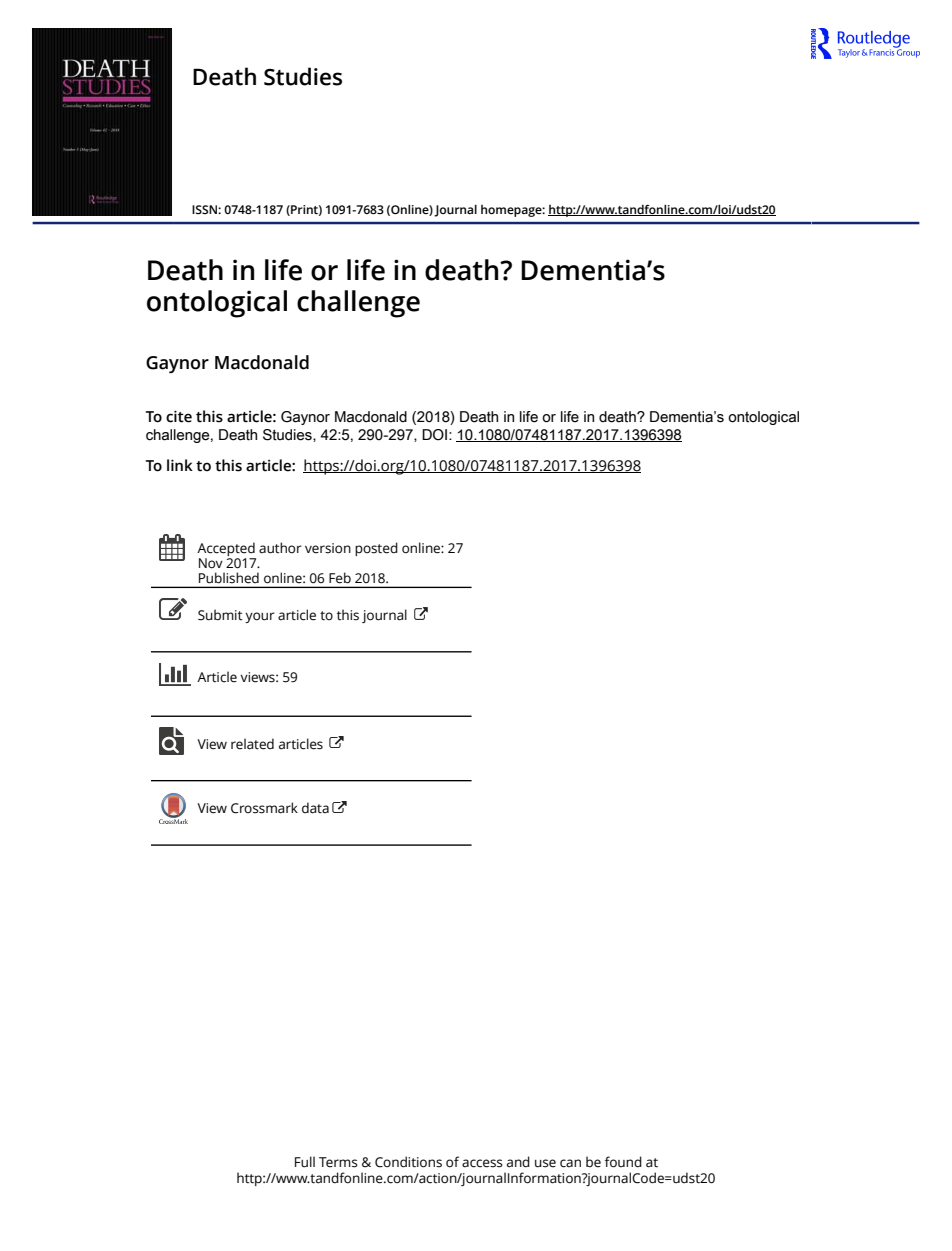 The height and width of the screenshot is (1251, 952). I want to click on Crossmark, so click(264, 808).
